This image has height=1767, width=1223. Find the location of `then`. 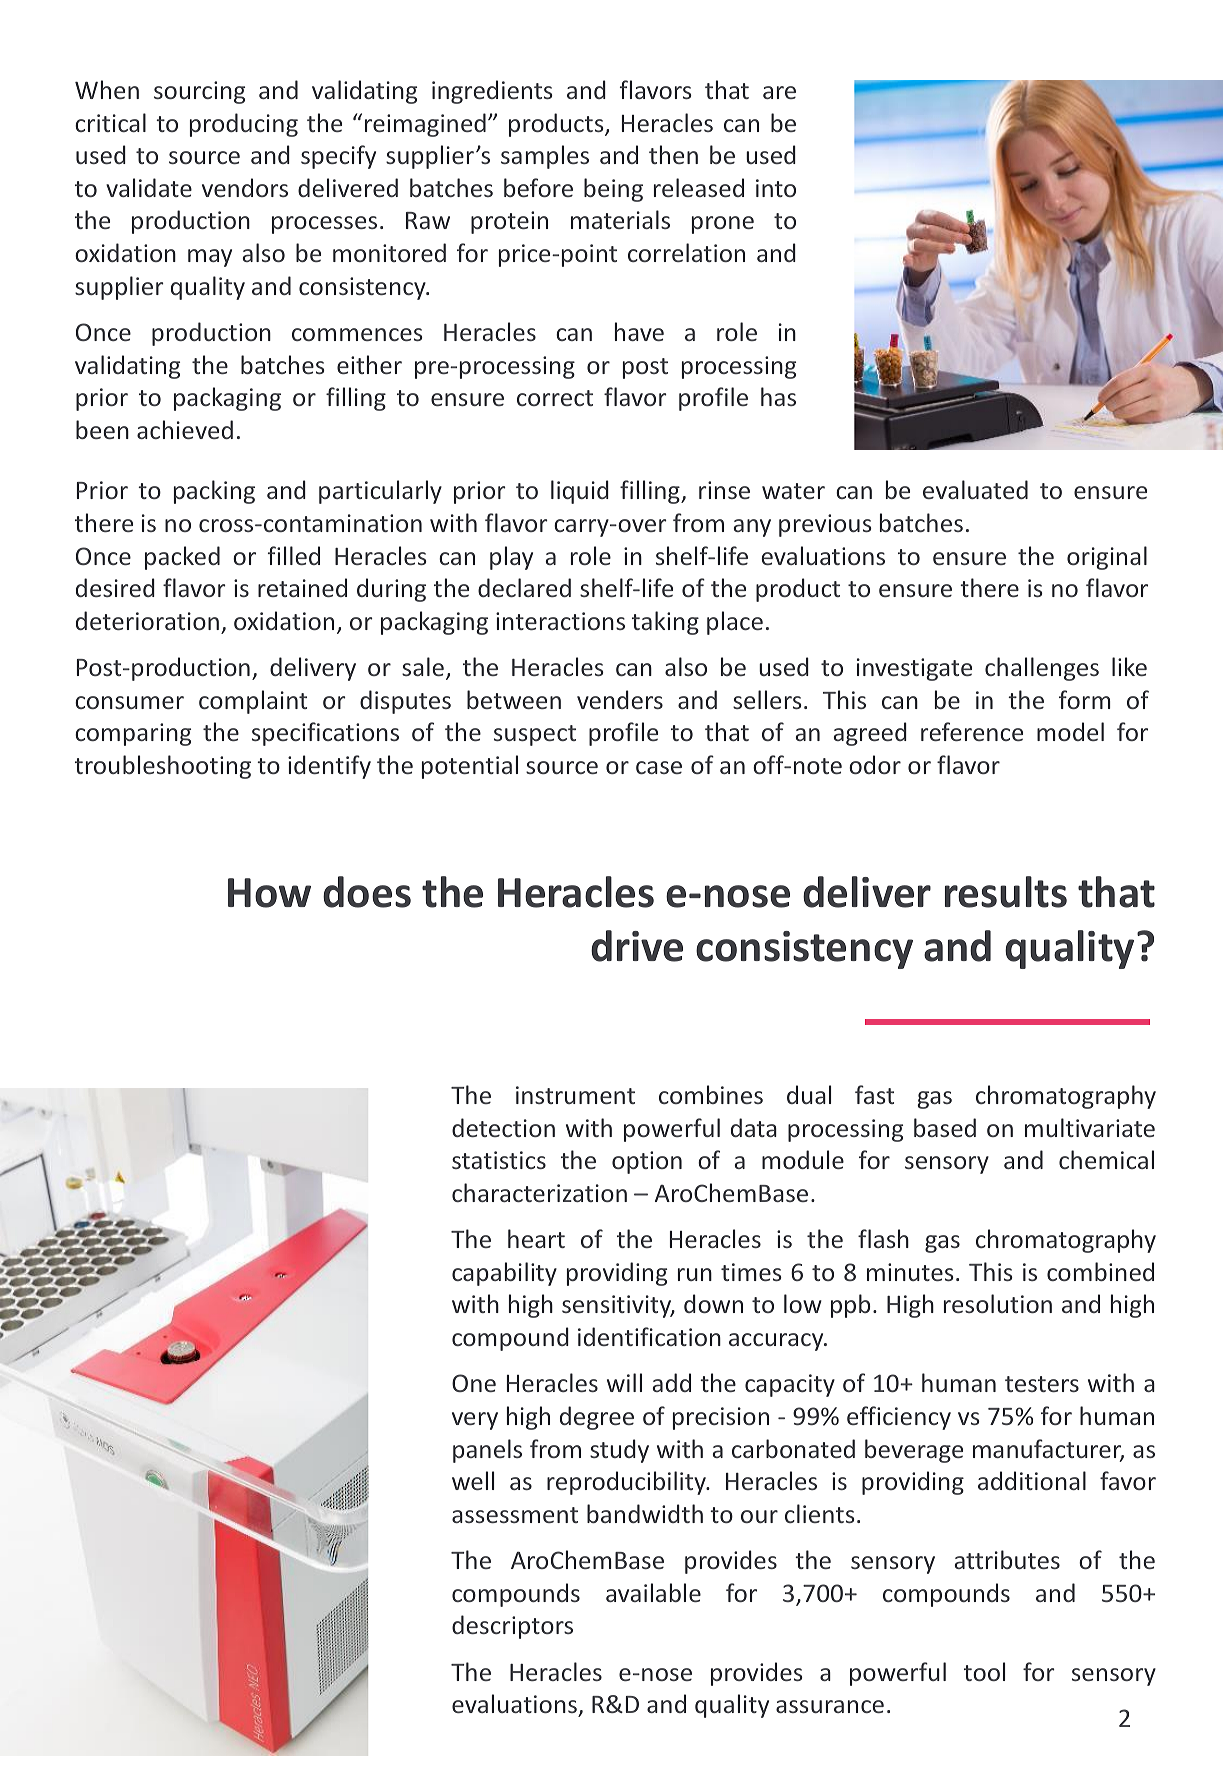

then is located at coordinates (673, 154).
